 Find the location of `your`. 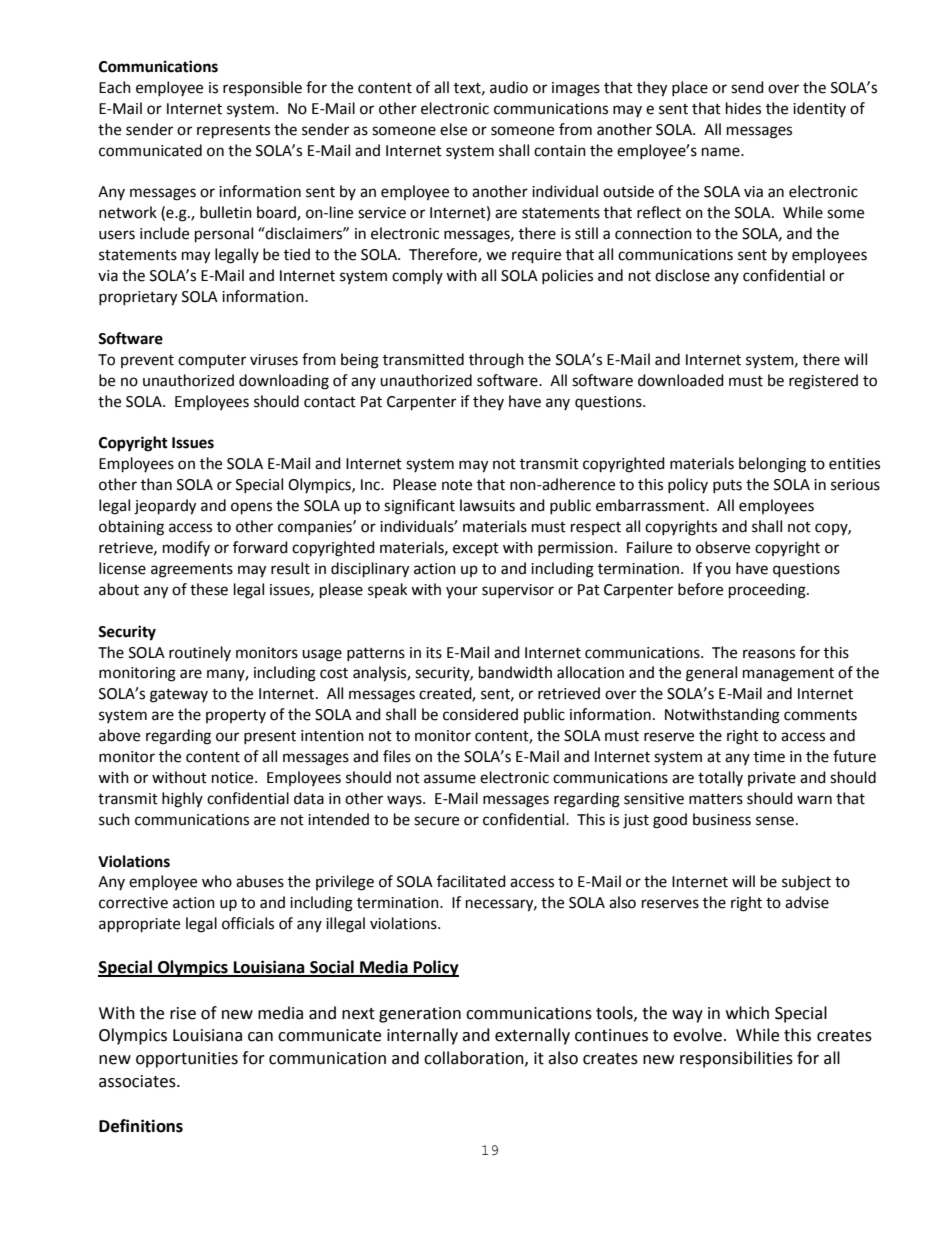

your is located at coordinates (462, 592).
